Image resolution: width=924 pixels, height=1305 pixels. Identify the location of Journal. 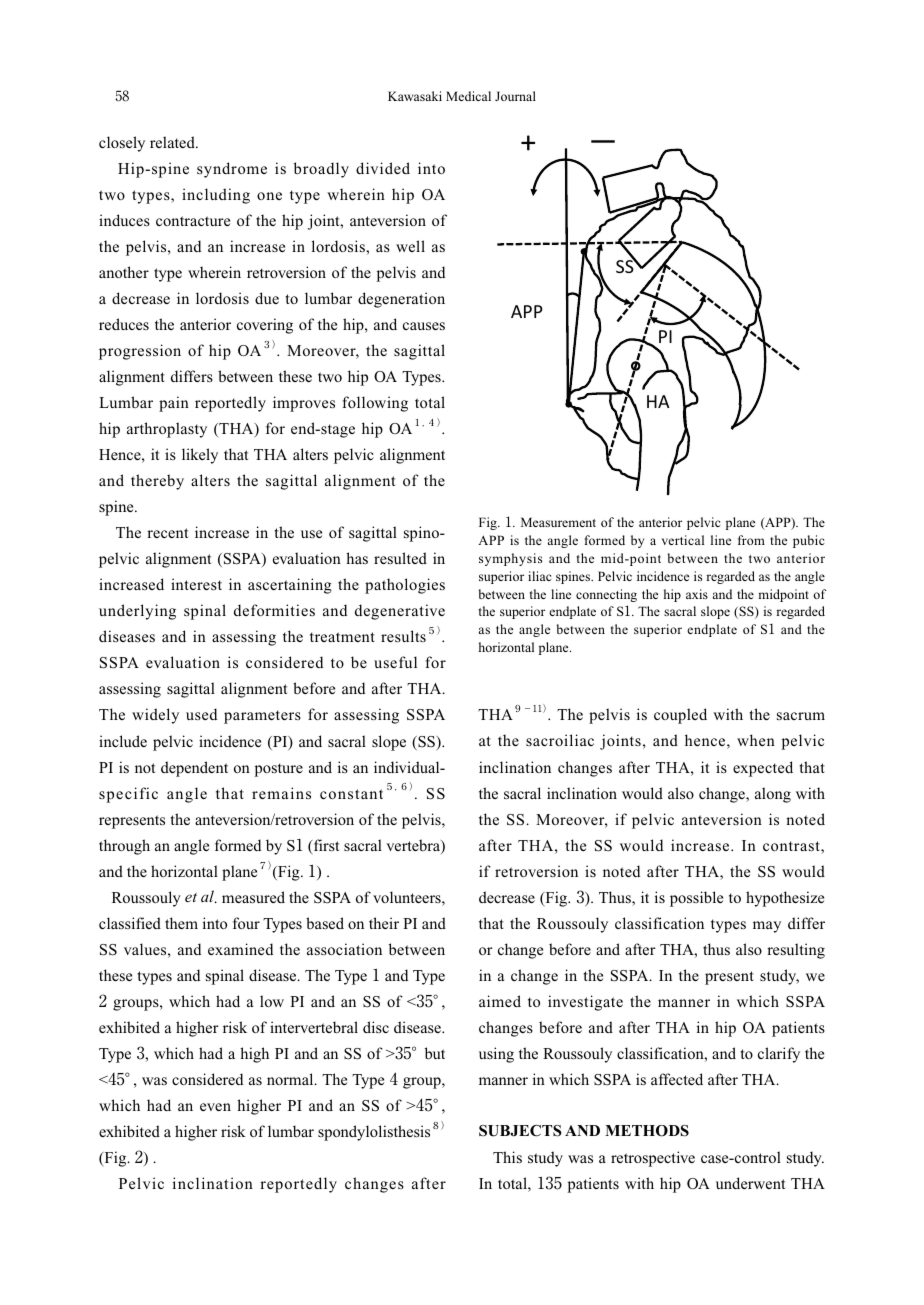
(515, 96).
